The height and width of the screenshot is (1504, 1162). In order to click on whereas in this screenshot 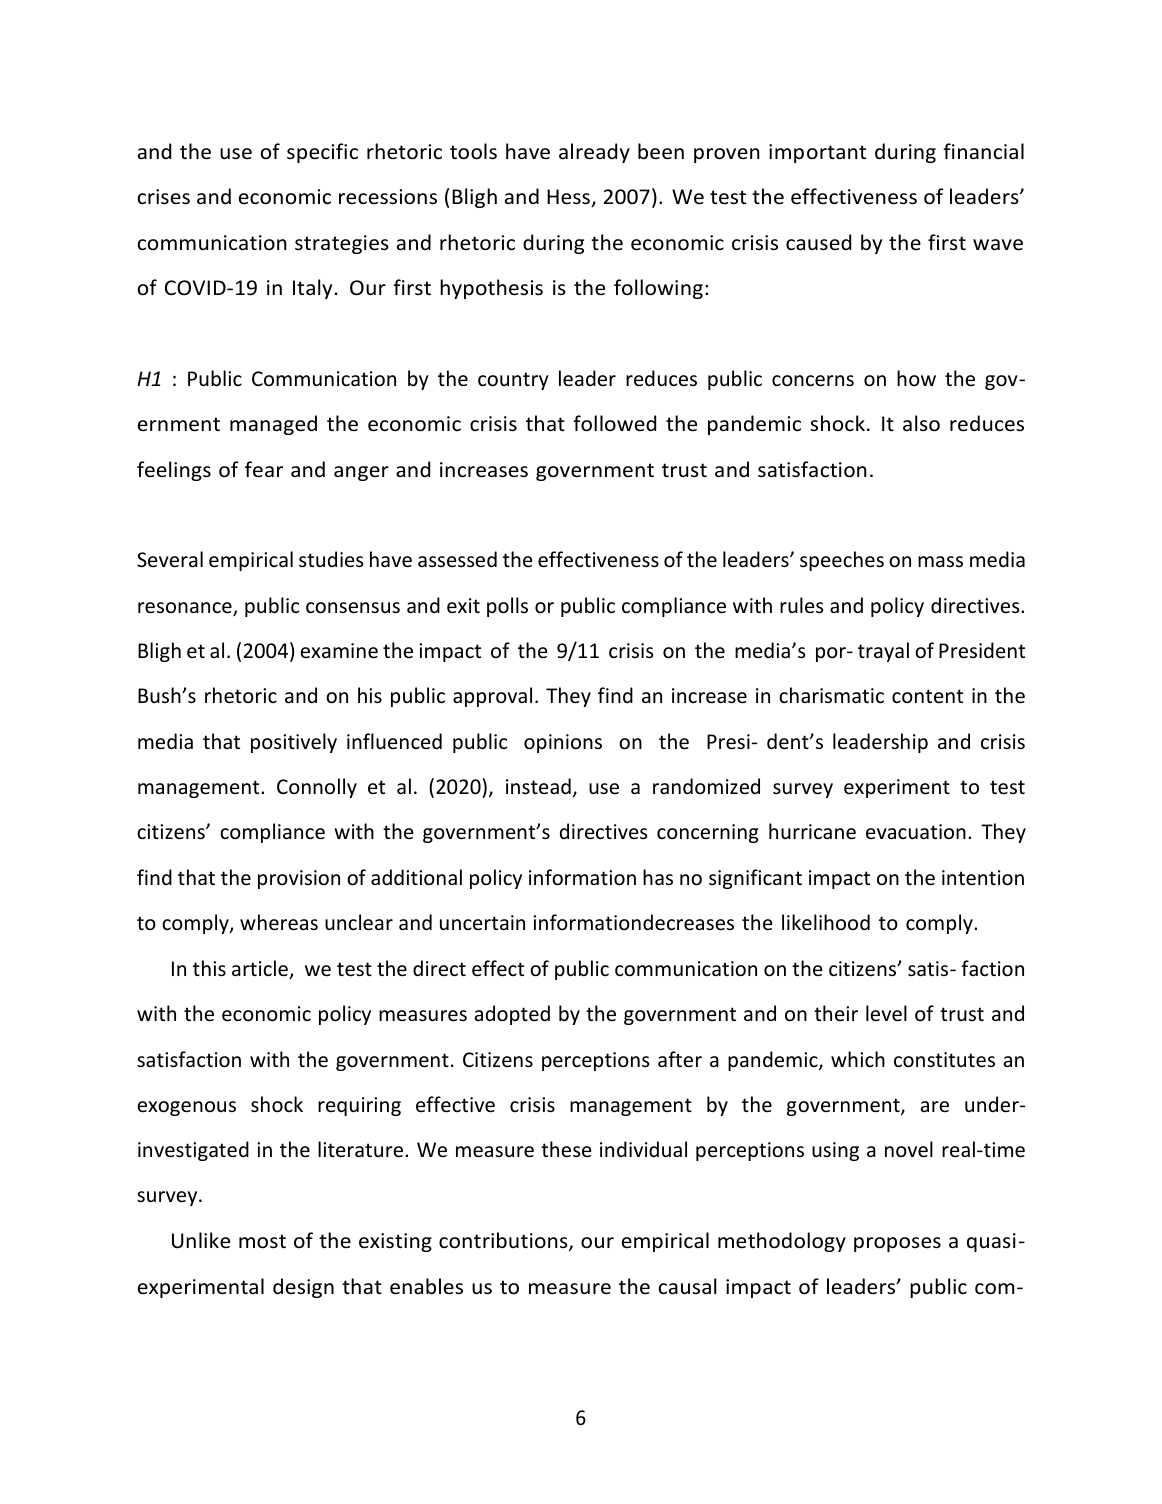, I will do `click(279, 922)`.
